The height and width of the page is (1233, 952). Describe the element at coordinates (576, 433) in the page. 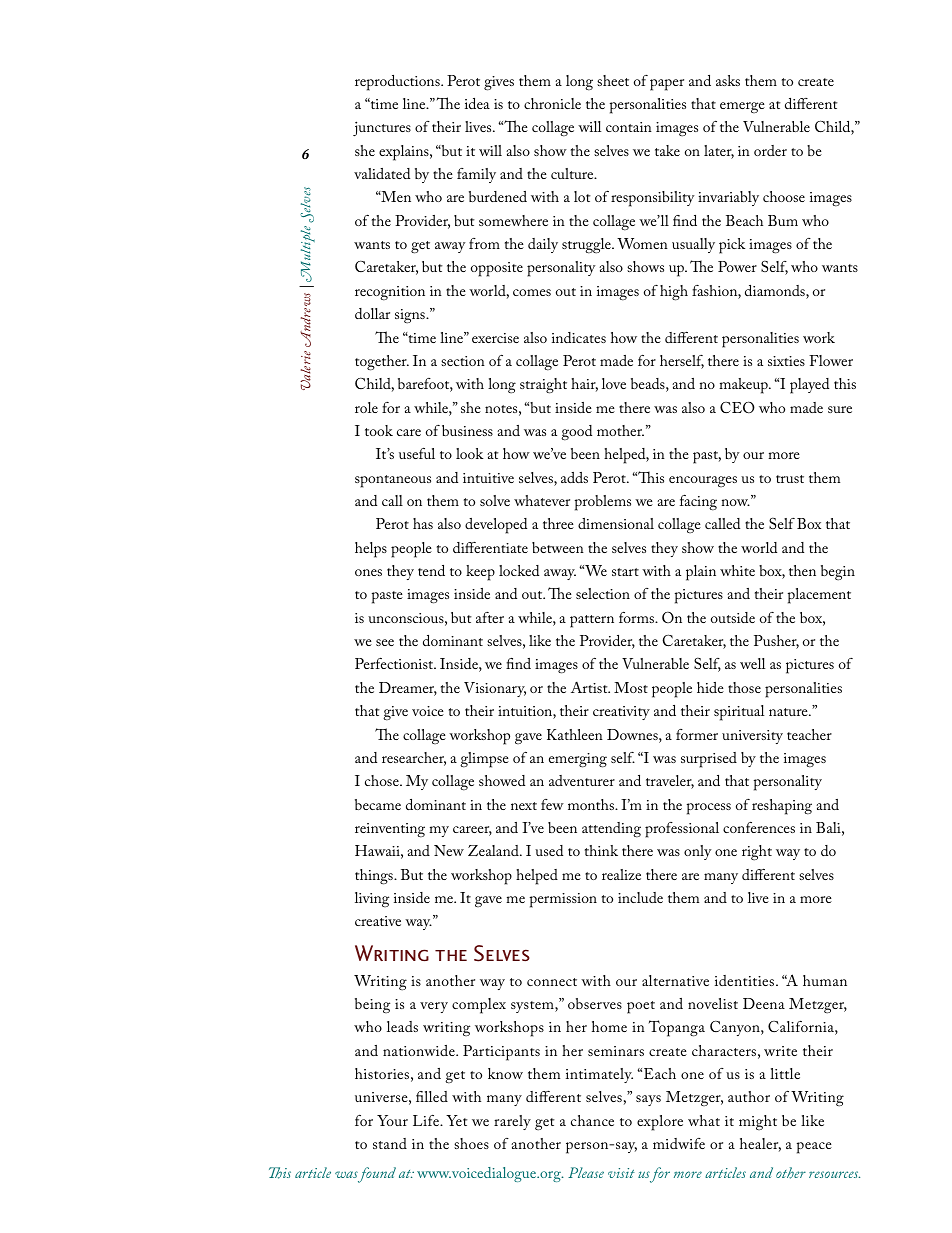

I see `good` at that location.
